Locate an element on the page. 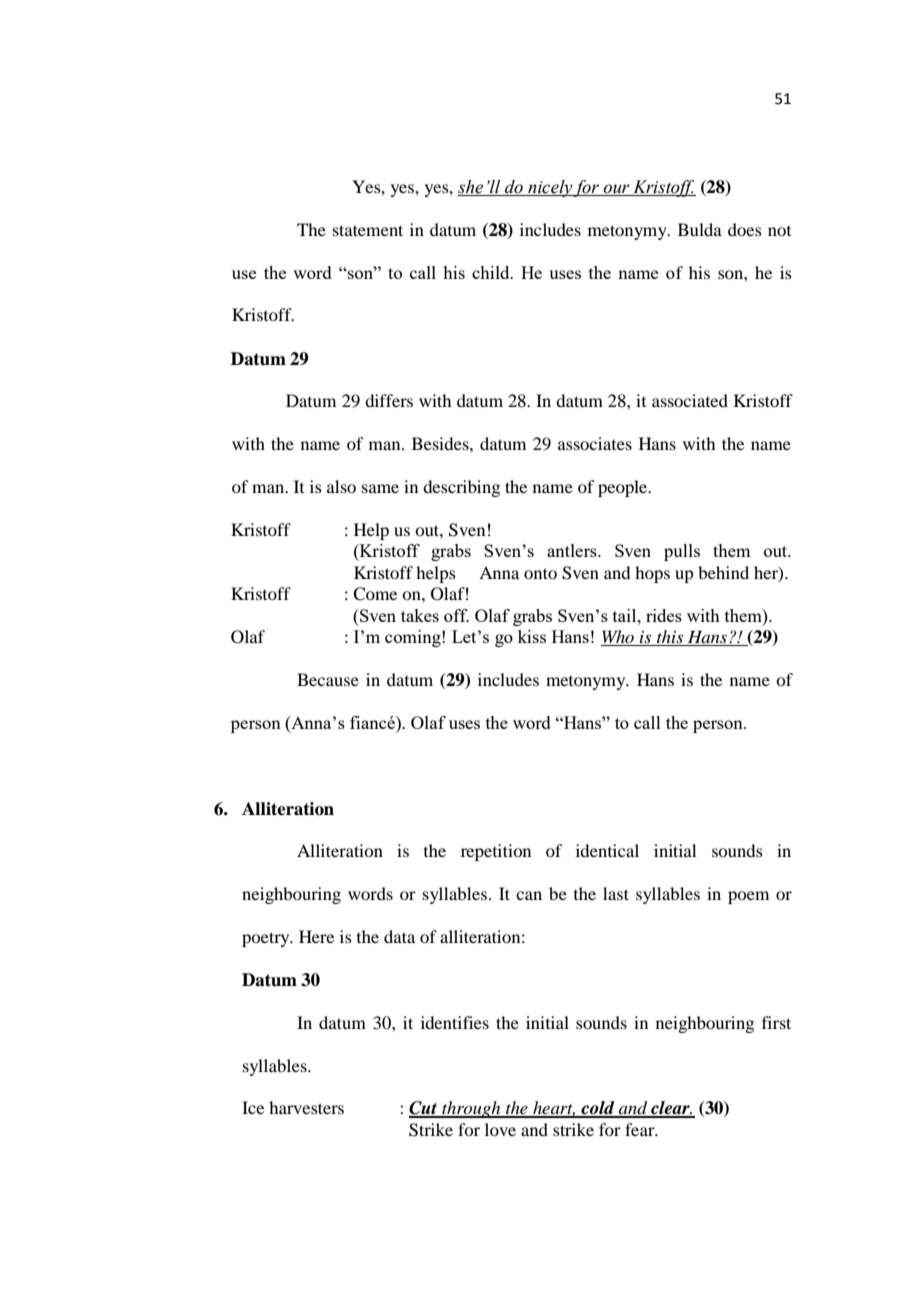 Image resolution: width=924 pixels, height=1307 pixels. love is located at coordinates (500, 1129).
